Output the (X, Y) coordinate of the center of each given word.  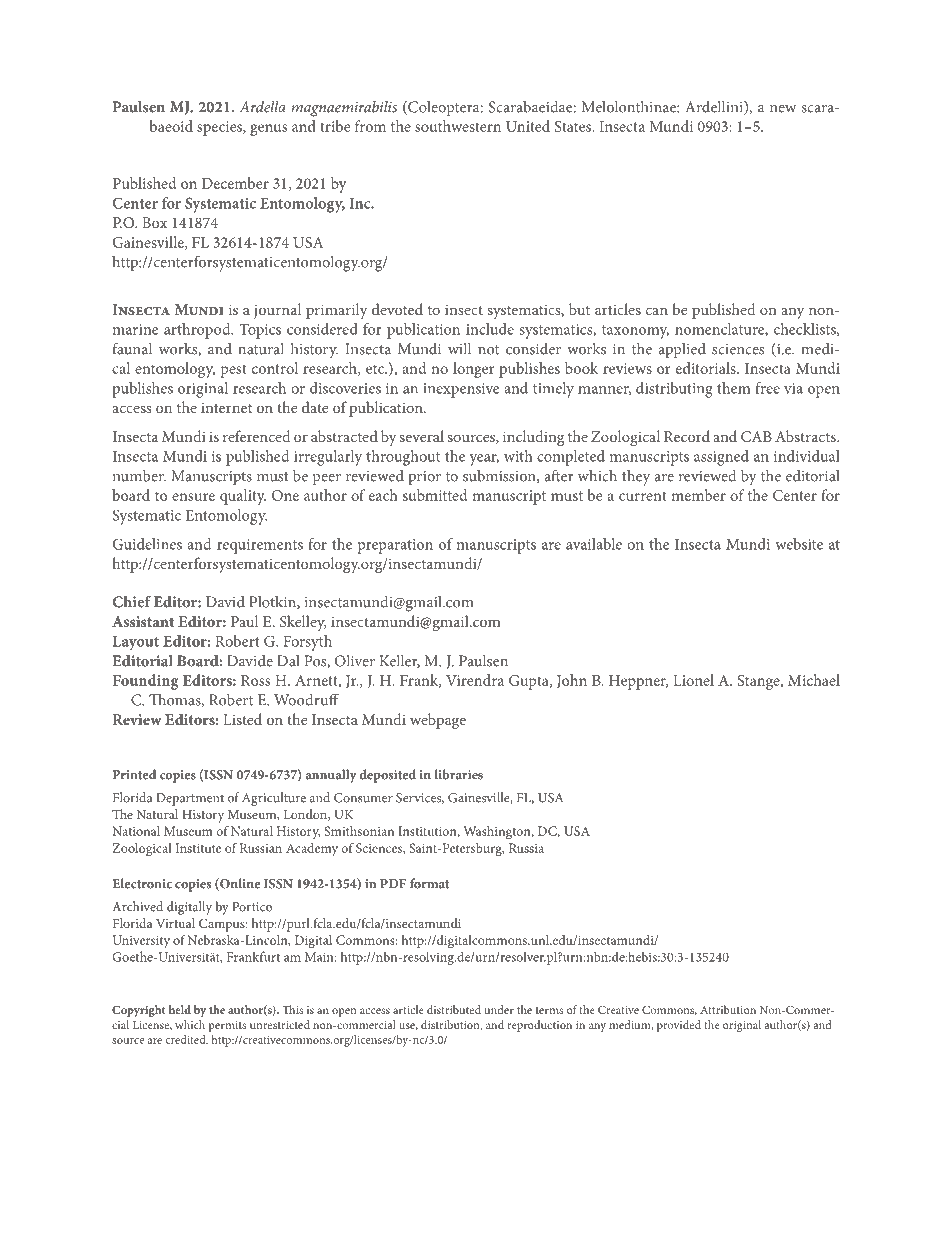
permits (227, 1026)
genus (268, 130)
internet (226, 408)
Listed (242, 719)
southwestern (458, 126)
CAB (756, 436)
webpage (438, 721)
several (421, 436)
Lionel (693, 680)
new (783, 109)
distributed (454, 1009)
